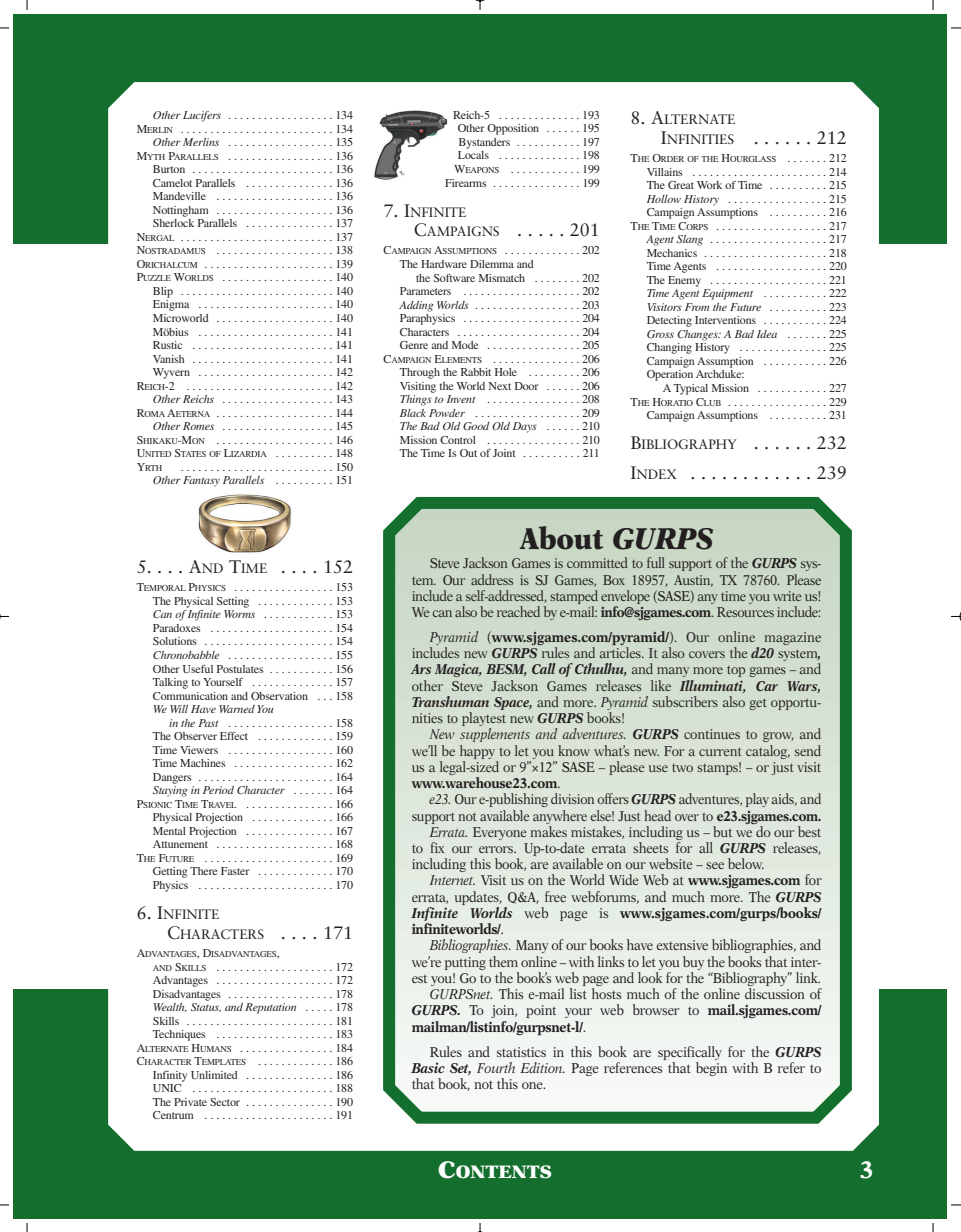 Image resolution: width=961 pixels, height=1232 pixels. I want to click on Everyone, so click(500, 833).
